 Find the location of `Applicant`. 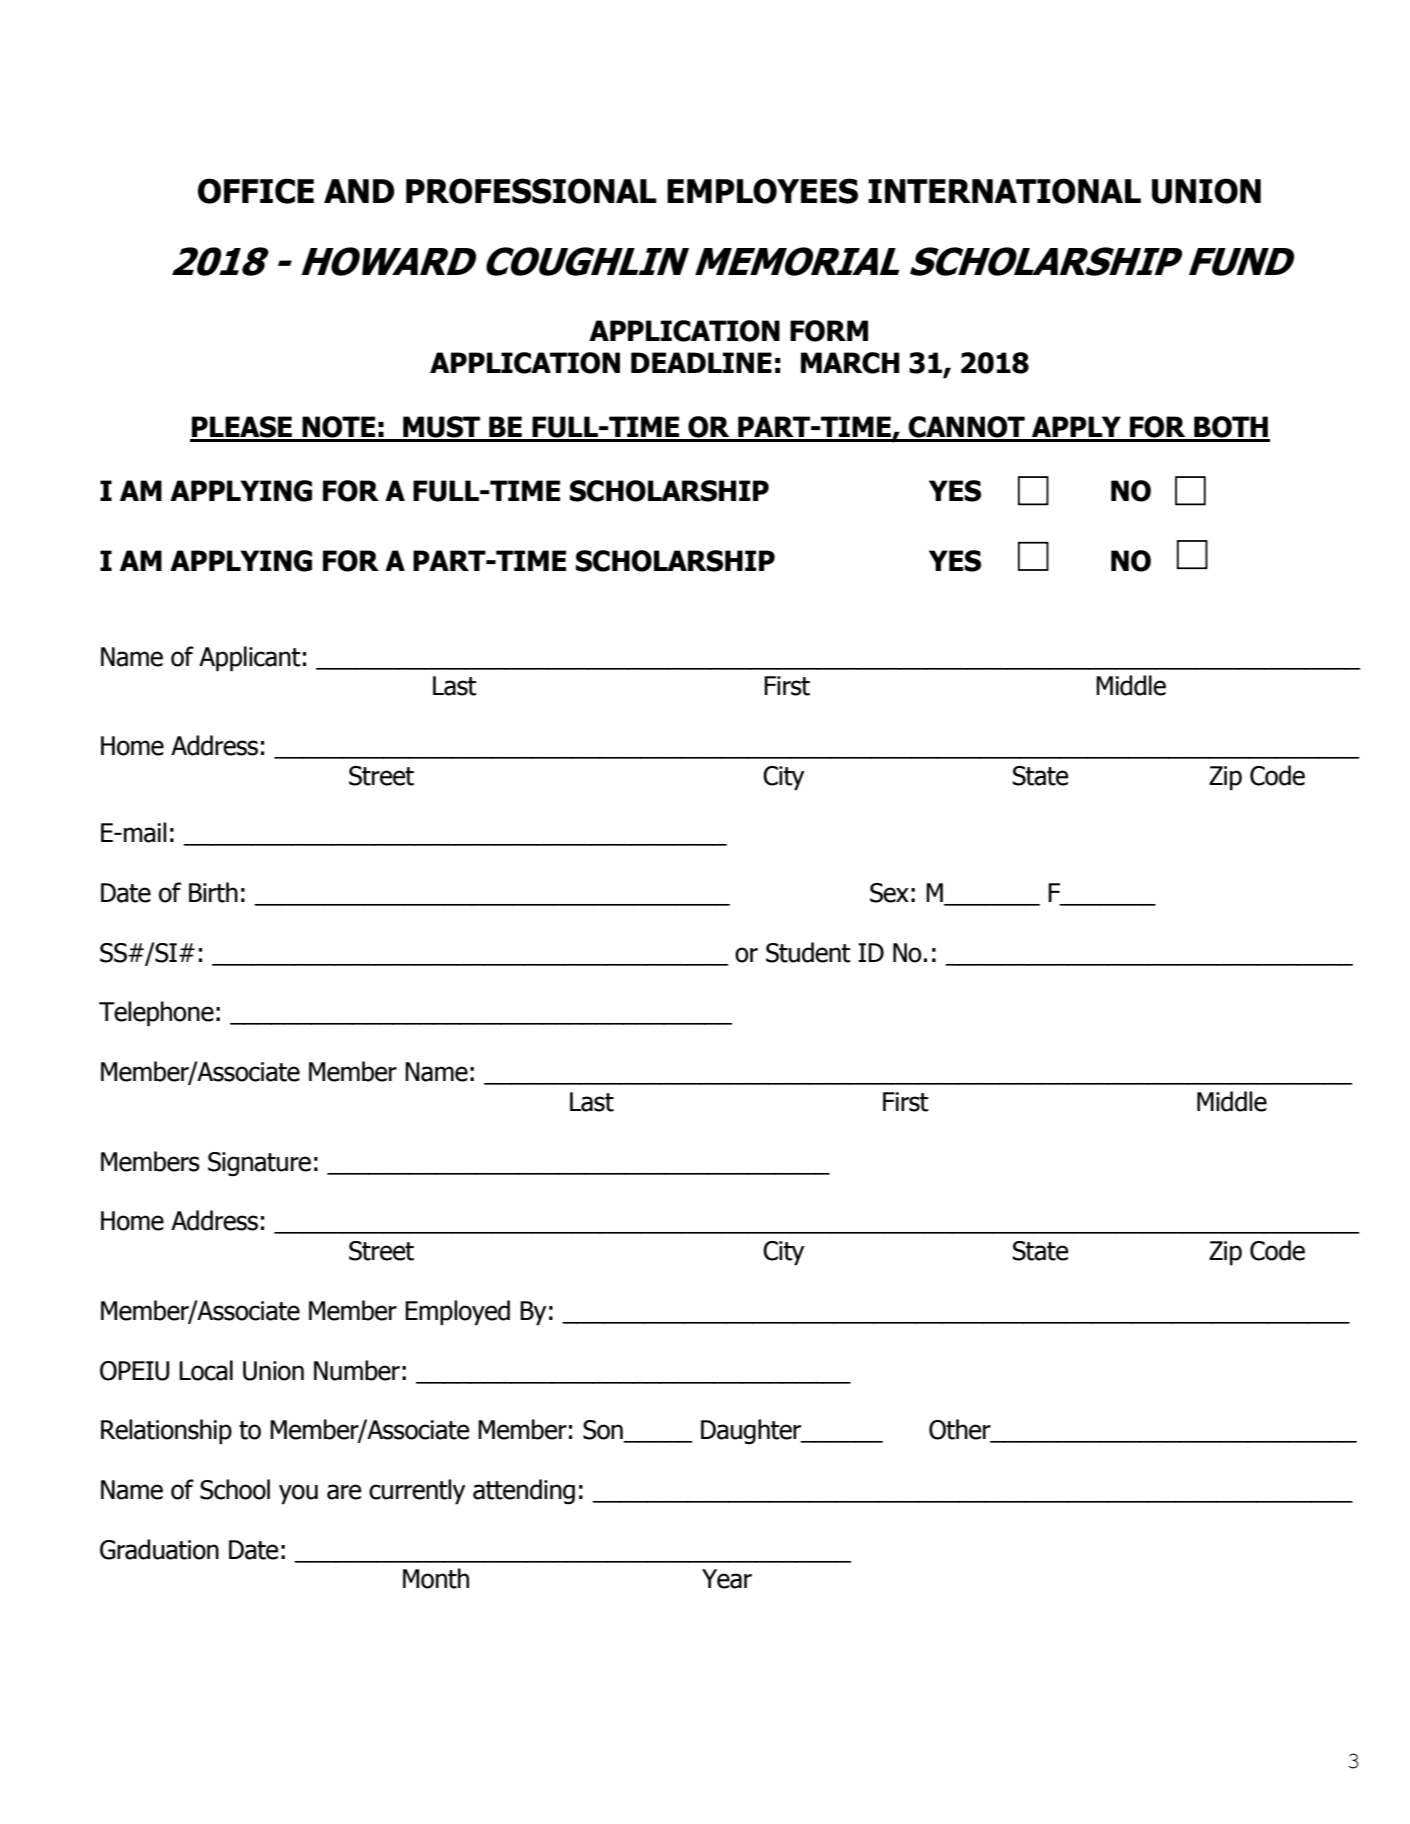

Applicant is located at coordinates (250, 659).
